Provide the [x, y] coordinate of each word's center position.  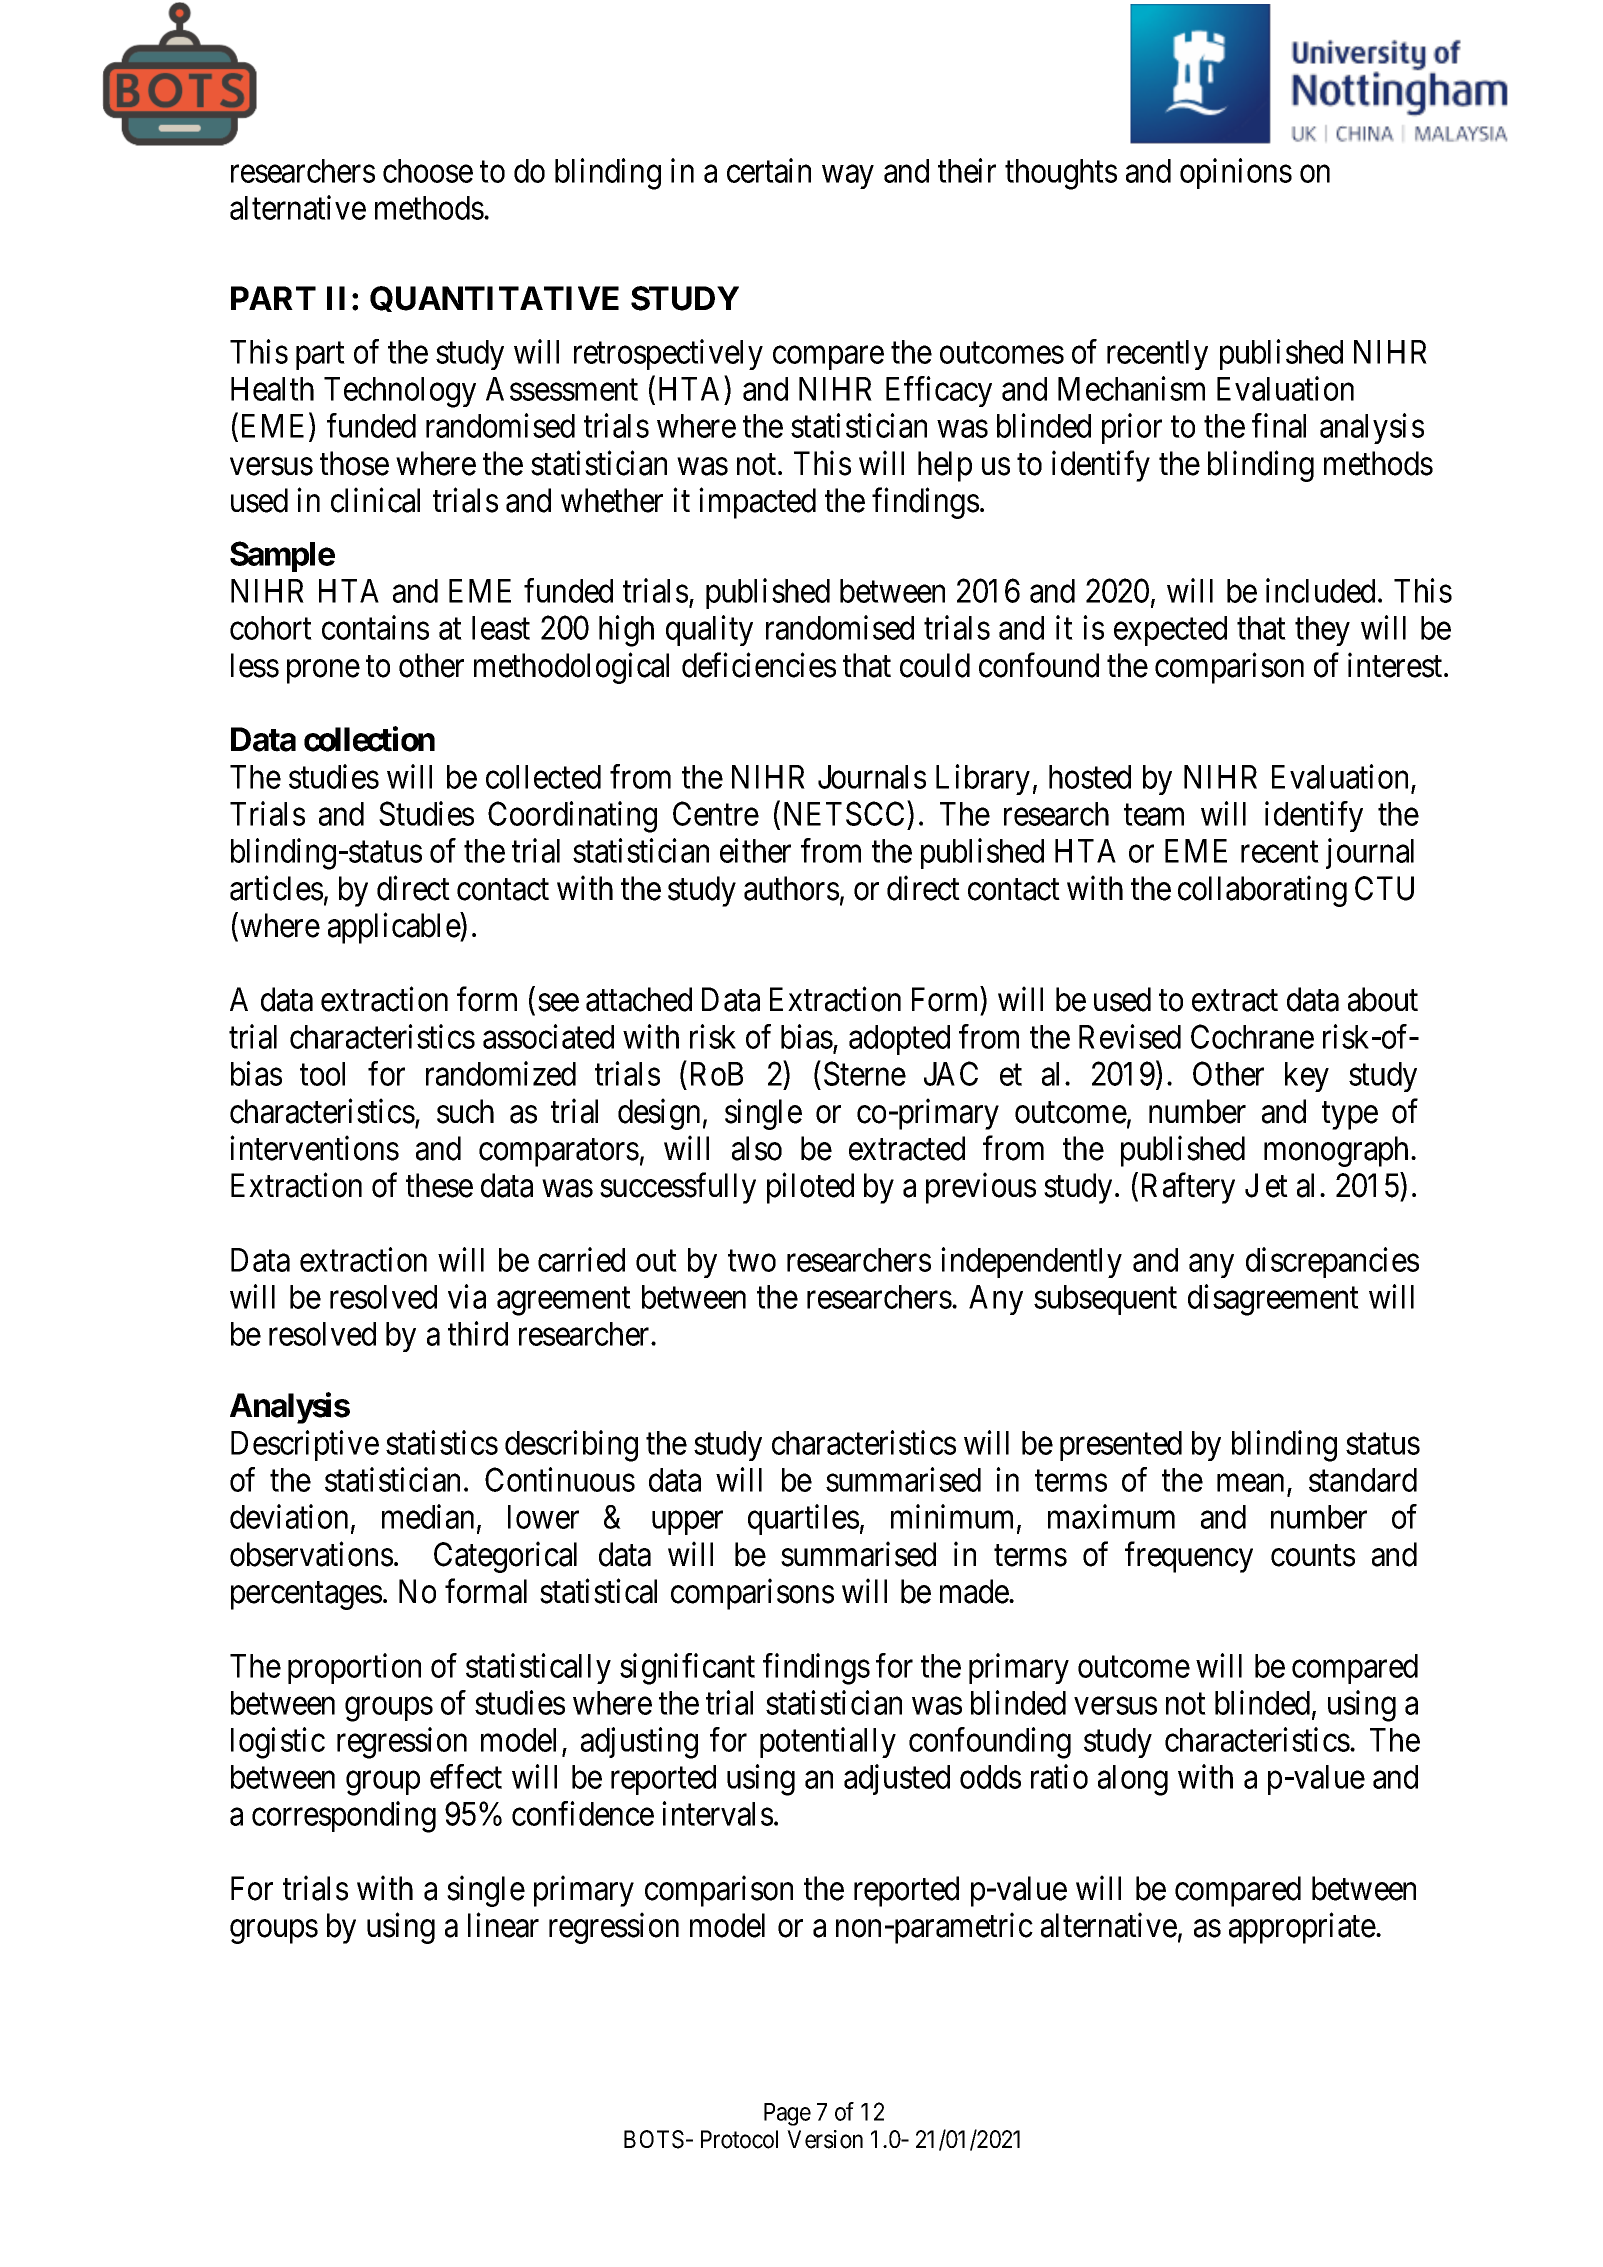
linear [503, 1925]
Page [787, 2114]
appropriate [1302, 1928]
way [848, 177]
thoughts [1061, 174]
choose [428, 171]
